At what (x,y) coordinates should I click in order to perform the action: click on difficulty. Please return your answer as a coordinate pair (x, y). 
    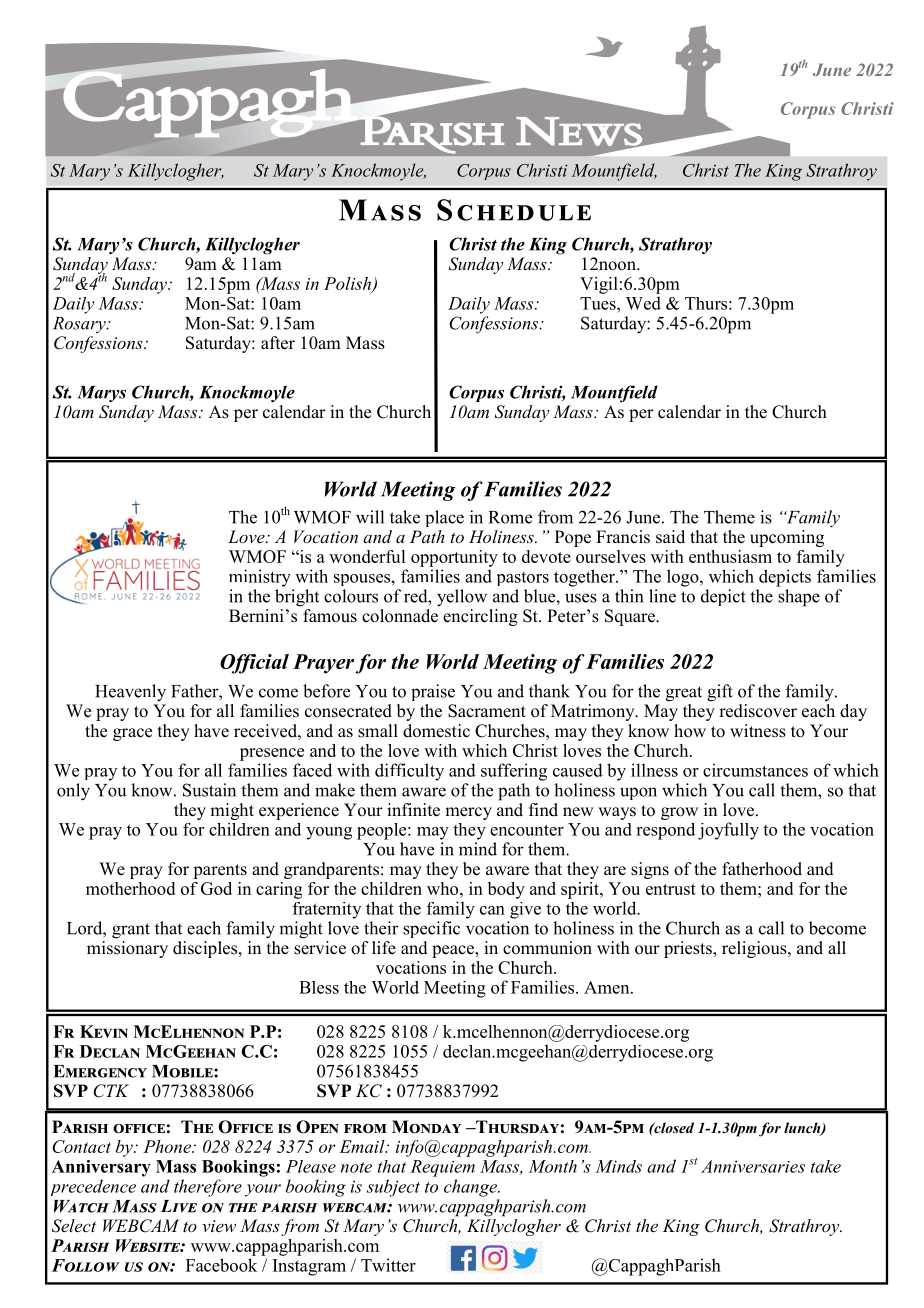
    Looking at the image, I should click on (409, 772).
